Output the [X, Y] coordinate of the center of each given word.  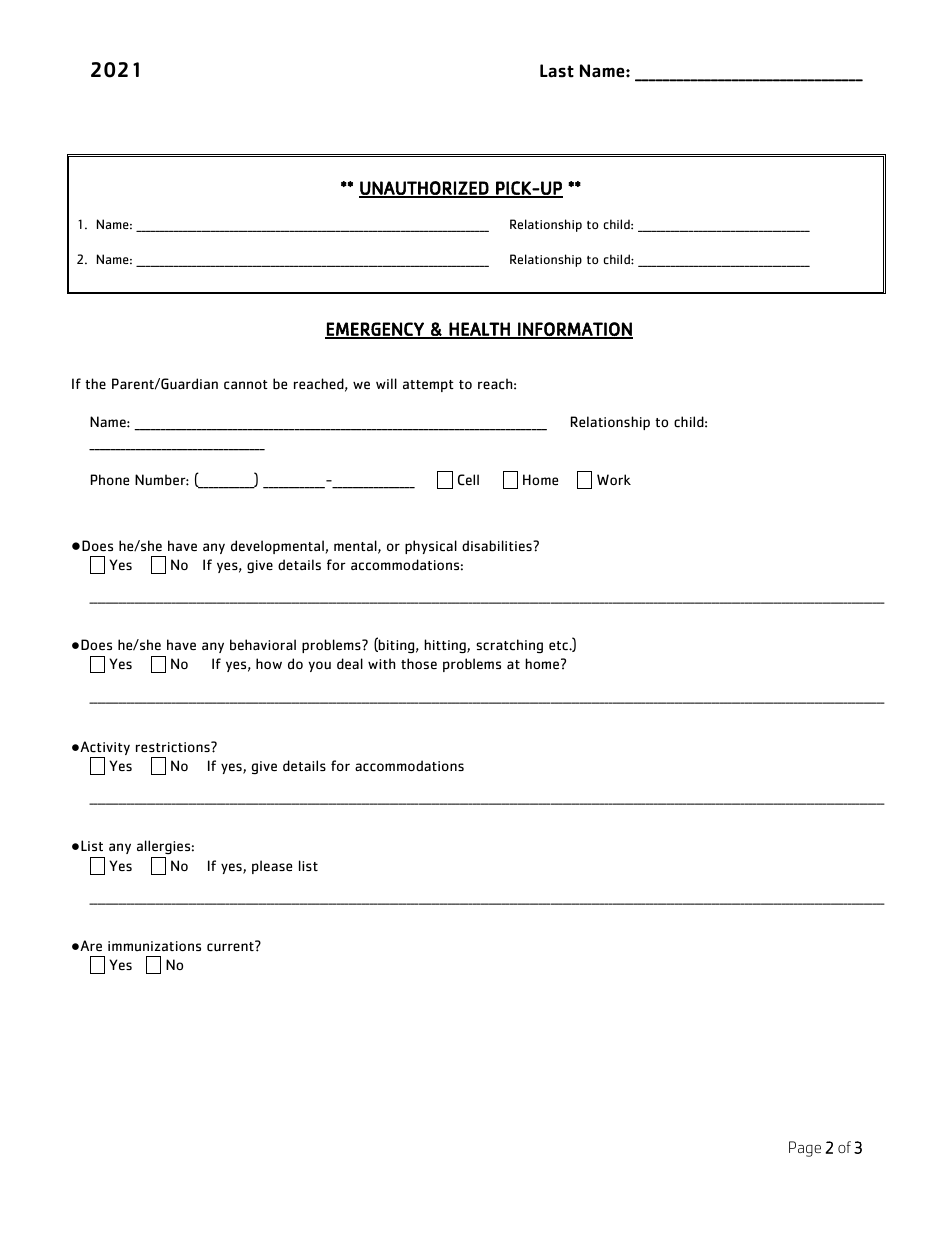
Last [557, 71]
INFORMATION [574, 330]
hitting [446, 646]
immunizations [154, 946]
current [231, 946]
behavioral [263, 645]
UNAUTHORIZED [425, 189]
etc [559, 646]
